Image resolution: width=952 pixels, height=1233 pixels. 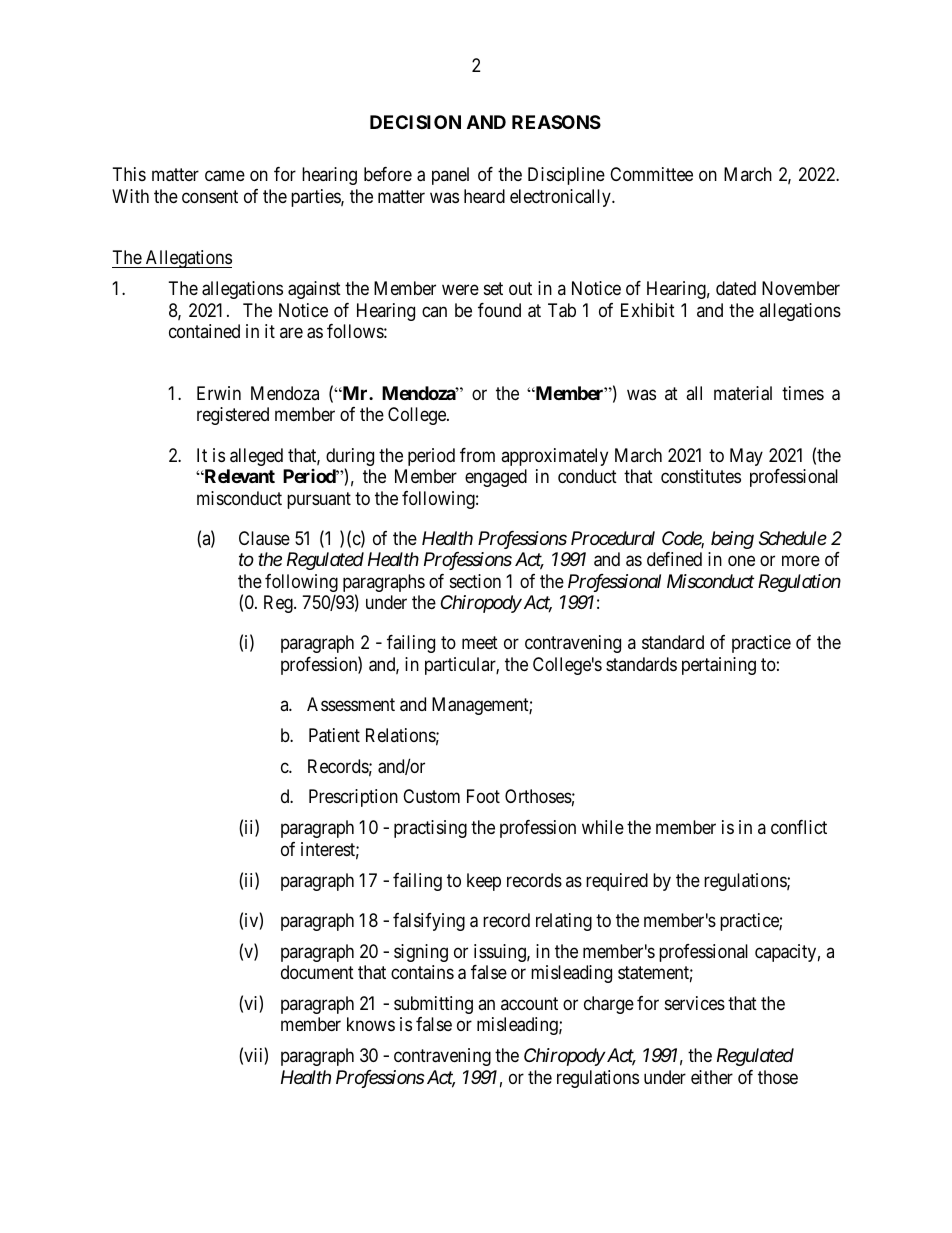 What do you see at coordinates (450, 176) in the document?
I see `panel` at bounding box center [450, 176].
